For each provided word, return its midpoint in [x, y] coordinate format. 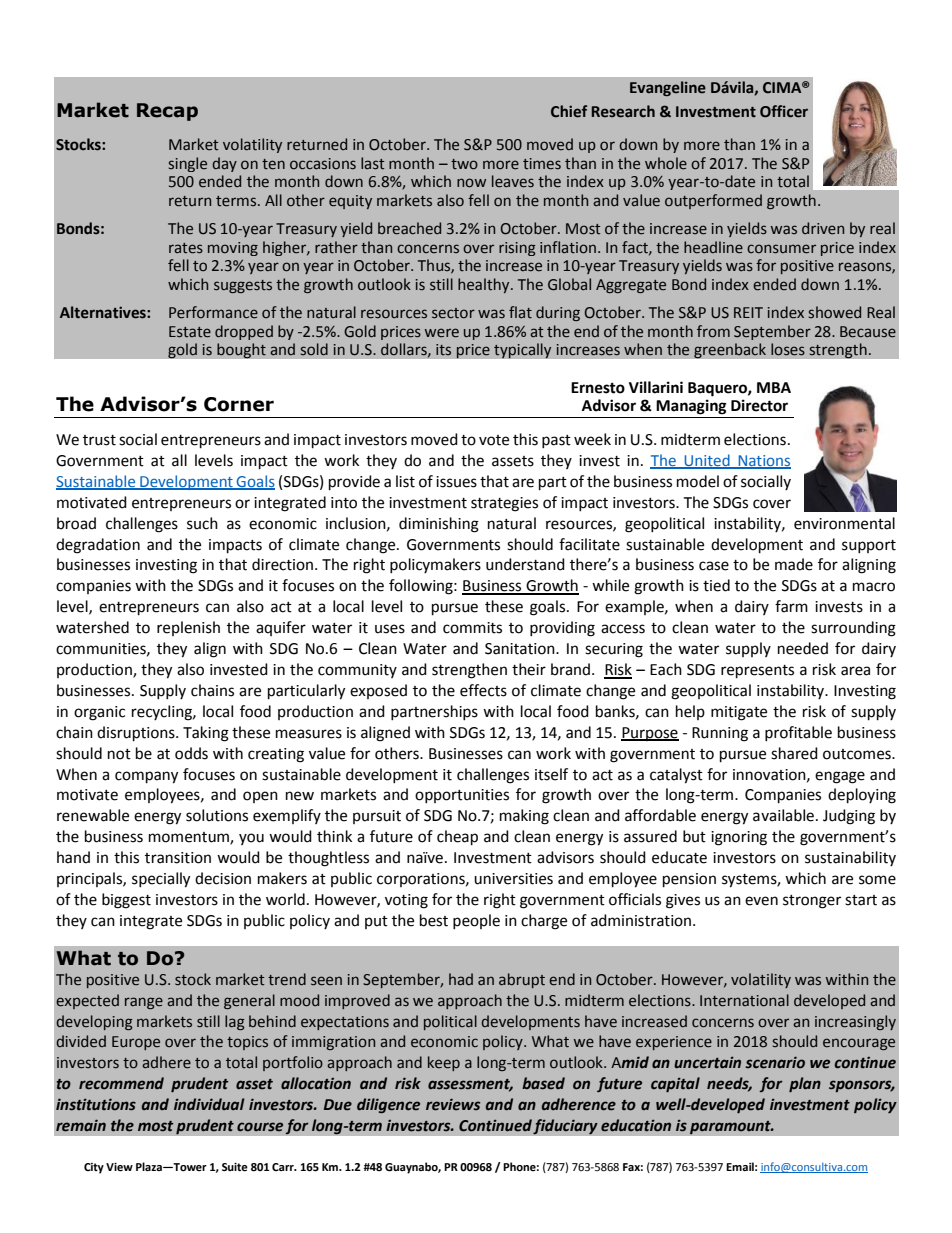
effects [483, 690]
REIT [748, 312]
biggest [126, 901]
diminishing [439, 525]
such [202, 523]
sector [453, 313]
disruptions [137, 734]
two [464, 164]
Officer [784, 111]
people [476, 921]
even [761, 901]
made [794, 564]
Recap [167, 112]
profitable [798, 733]
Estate [190, 332]
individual [209, 1104]
